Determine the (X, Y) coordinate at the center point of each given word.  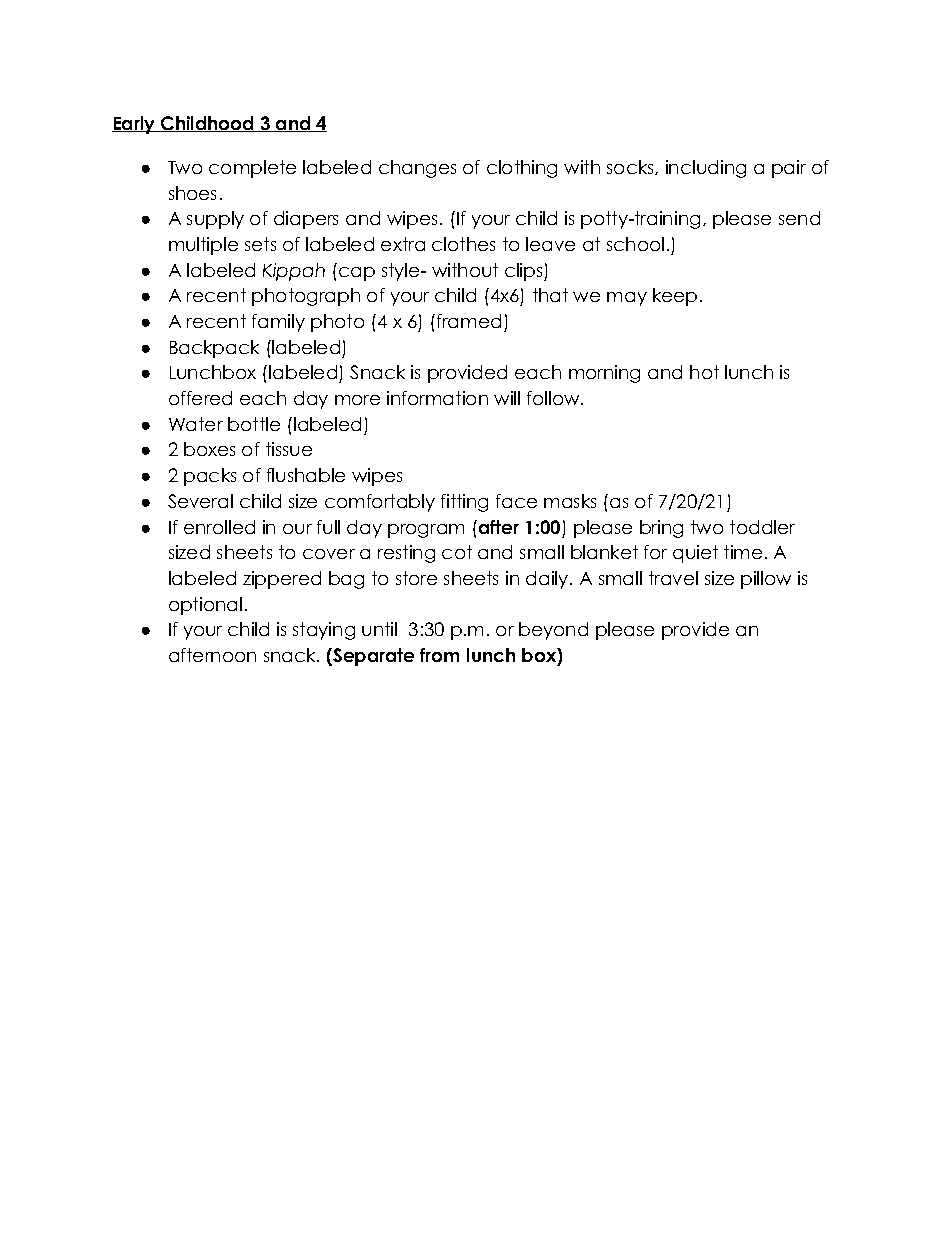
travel (673, 578)
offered (200, 398)
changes (417, 169)
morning (604, 374)
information (437, 398)
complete (252, 169)
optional (205, 606)
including (706, 169)
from (439, 655)
